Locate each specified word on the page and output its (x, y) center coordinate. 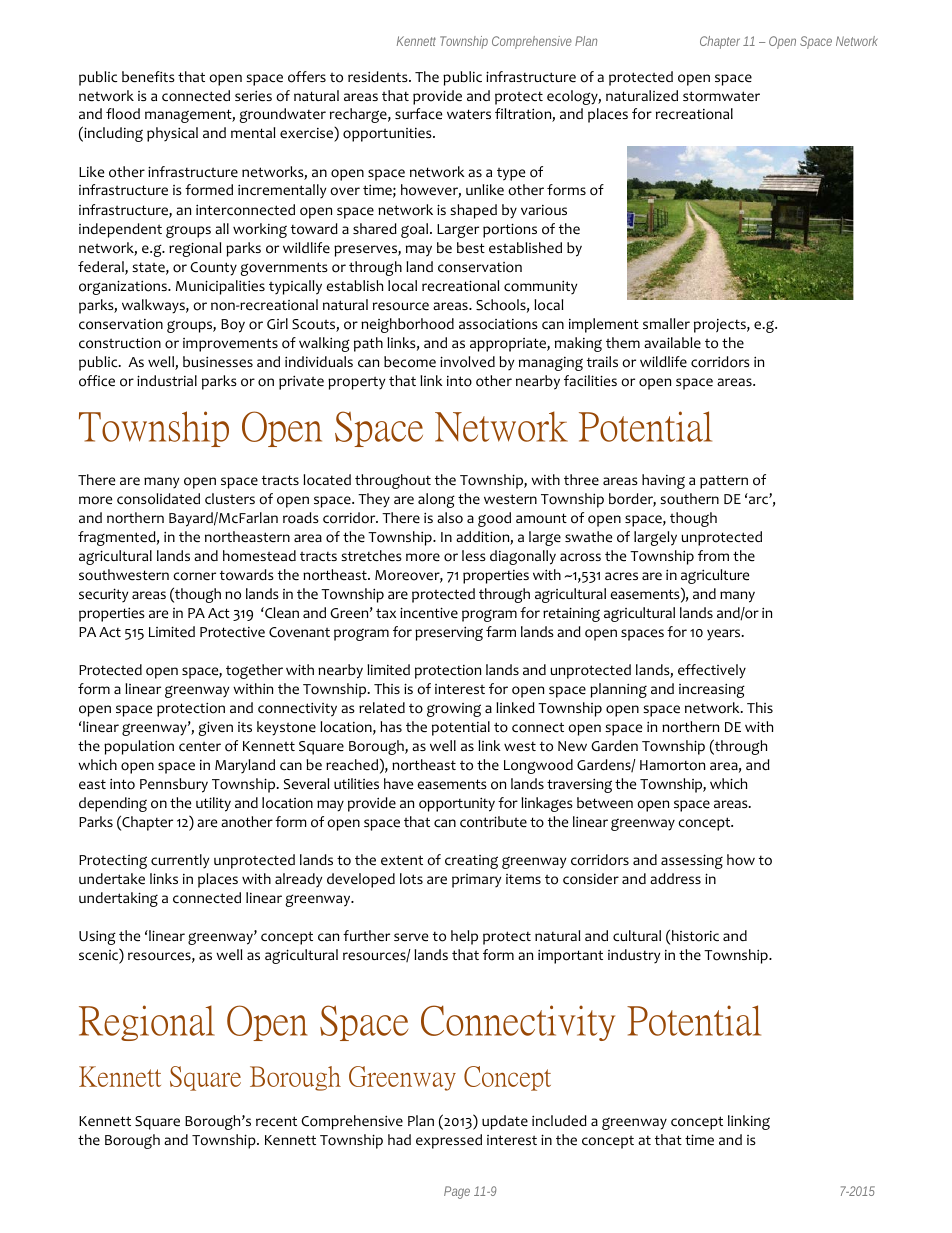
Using (97, 937)
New (572, 746)
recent (276, 1121)
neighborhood (407, 325)
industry (634, 956)
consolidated (158, 499)
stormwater (721, 96)
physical (172, 134)
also (450, 518)
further (366, 936)
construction (120, 343)
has (391, 726)
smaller (666, 323)
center (200, 746)
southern (689, 499)
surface (418, 114)
